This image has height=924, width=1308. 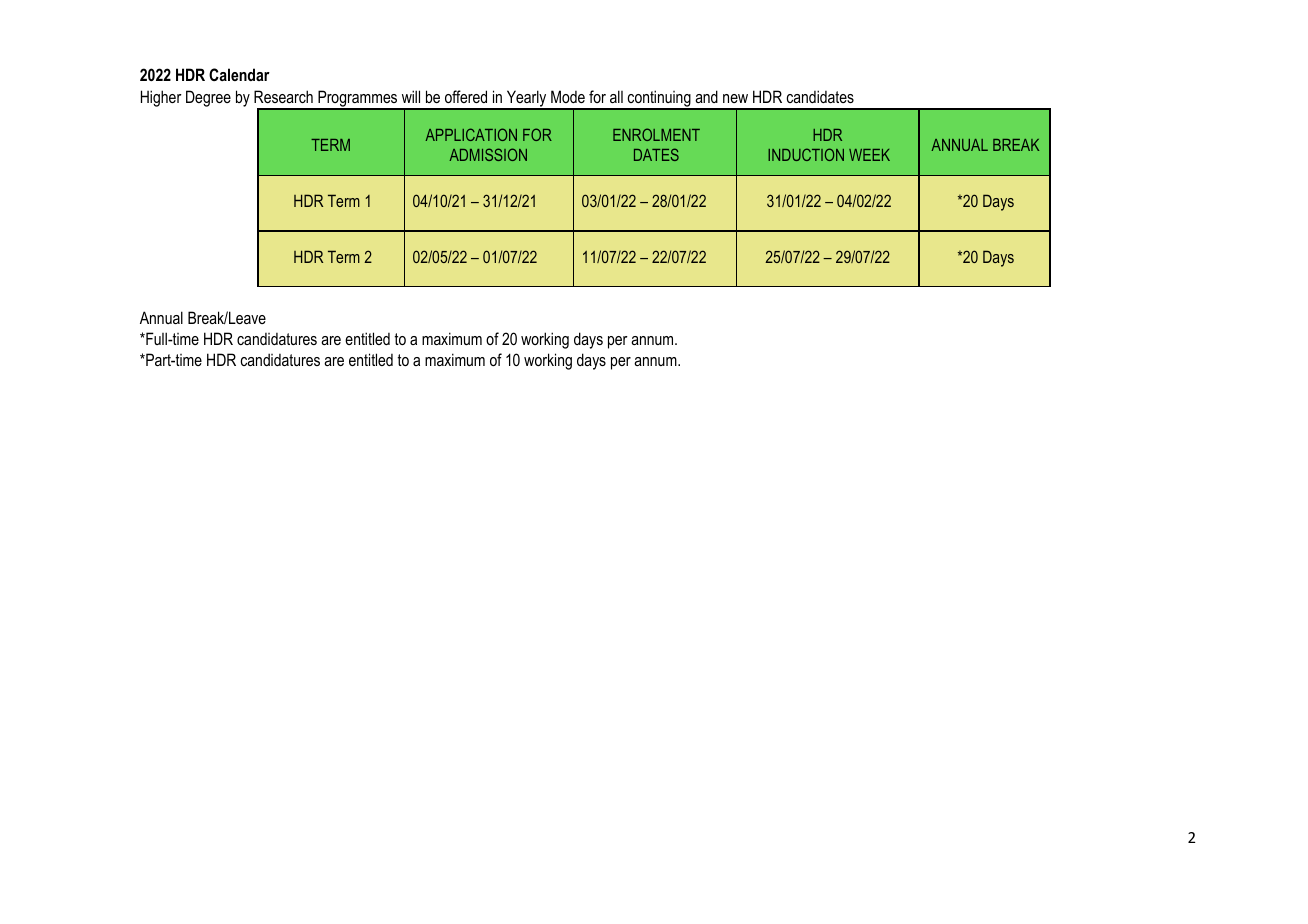 I want to click on INDUCTION, so click(x=806, y=154).
